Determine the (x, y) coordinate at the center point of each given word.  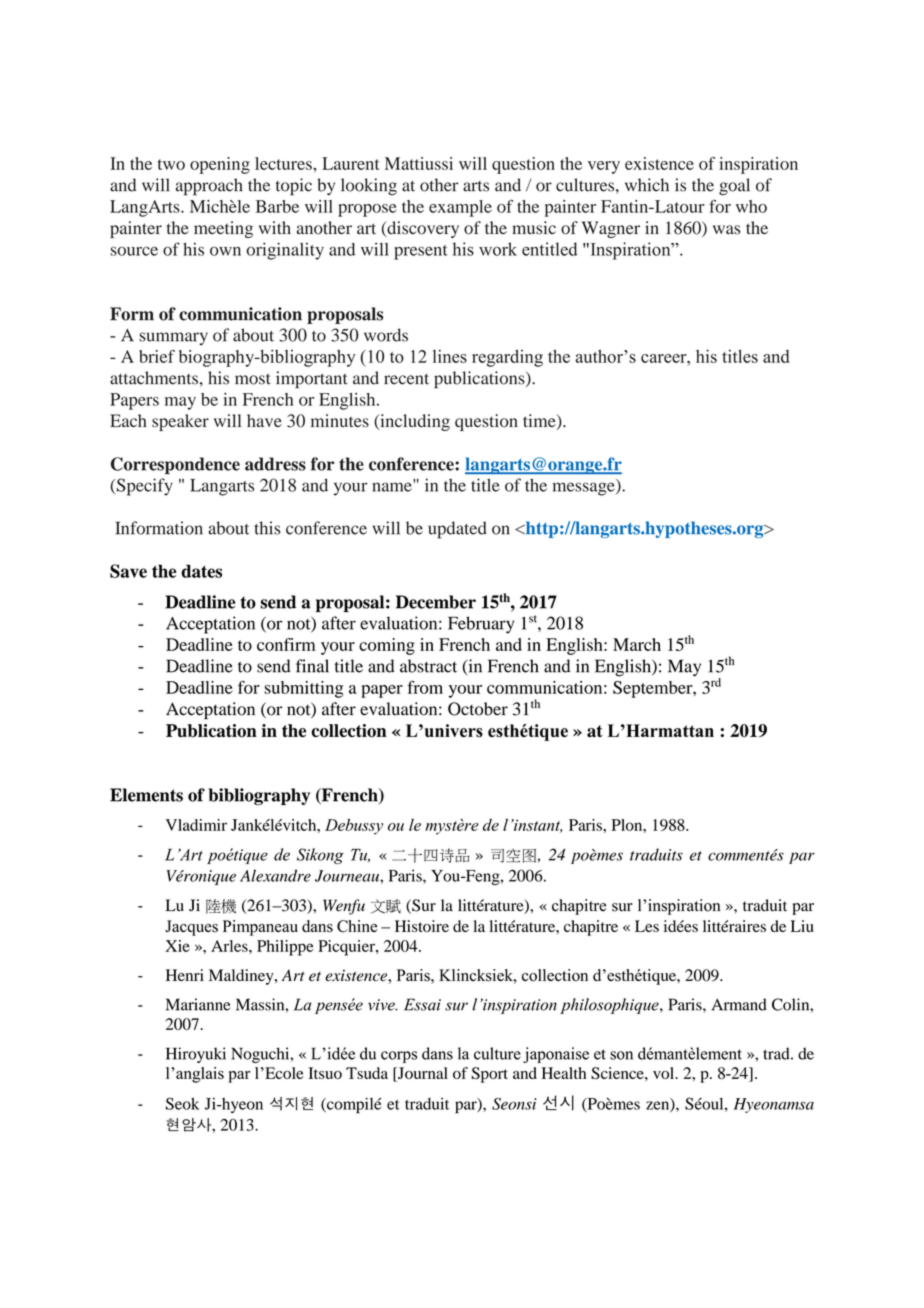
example (460, 208)
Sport (489, 1075)
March (637, 644)
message (585, 489)
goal (734, 187)
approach (209, 187)
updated (457, 530)
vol (664, 1073)
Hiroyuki (196, 1055)
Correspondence (175, 465)
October (478, 709)
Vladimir (196, 825)
